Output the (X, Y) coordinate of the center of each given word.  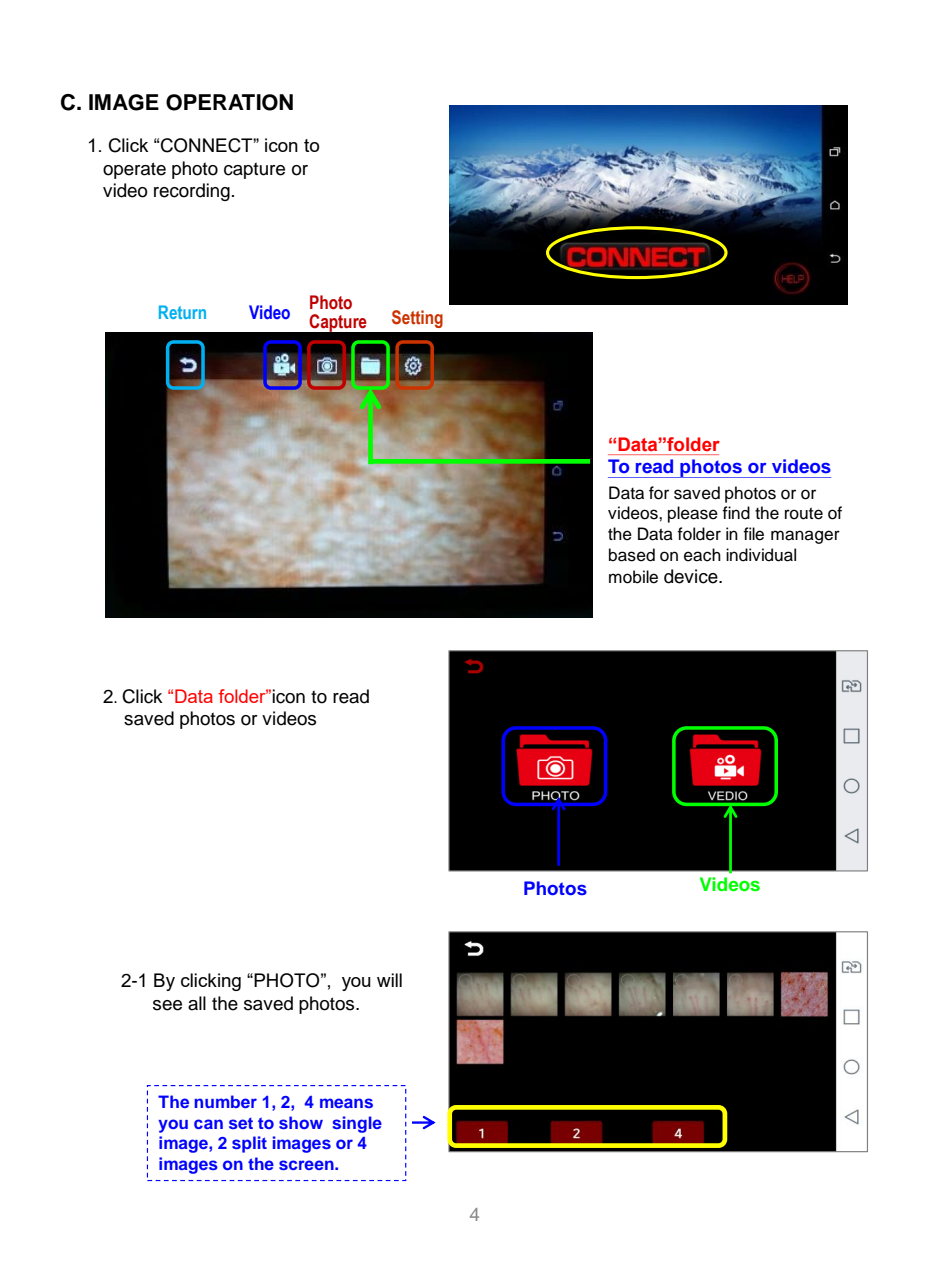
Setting (417, 319)
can (208, 1124)
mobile (633, 577)
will (389, 980)
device (692, 576)
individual (761, 555)
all (197, 1003)
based (632, 555)
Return (182, 312)
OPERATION (229, 102)
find (736, 513)
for (659, 493)
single (357, 1124)
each (702, 555)
